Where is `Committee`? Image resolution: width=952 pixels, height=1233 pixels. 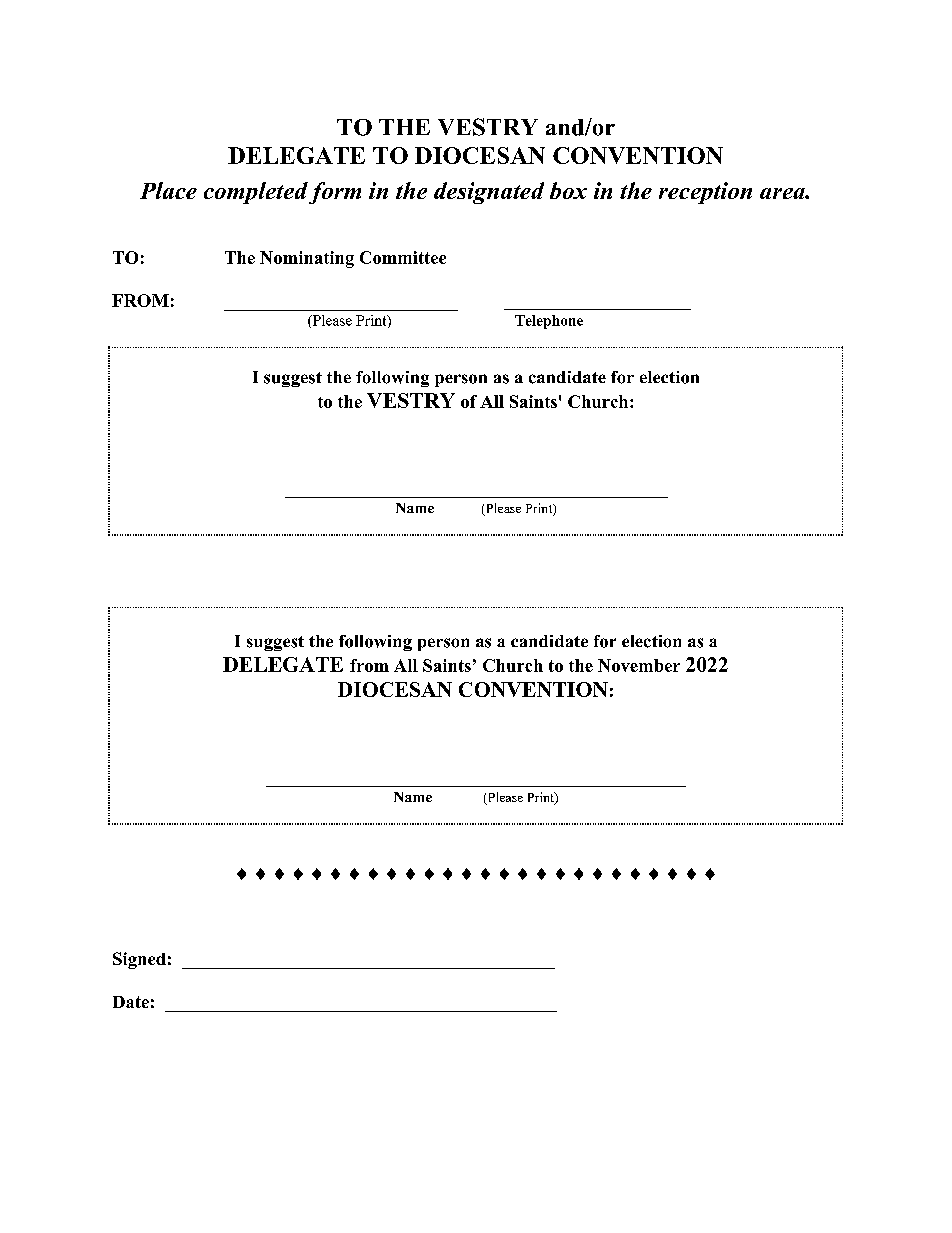 Committee is located at coordinates (403, 257).
